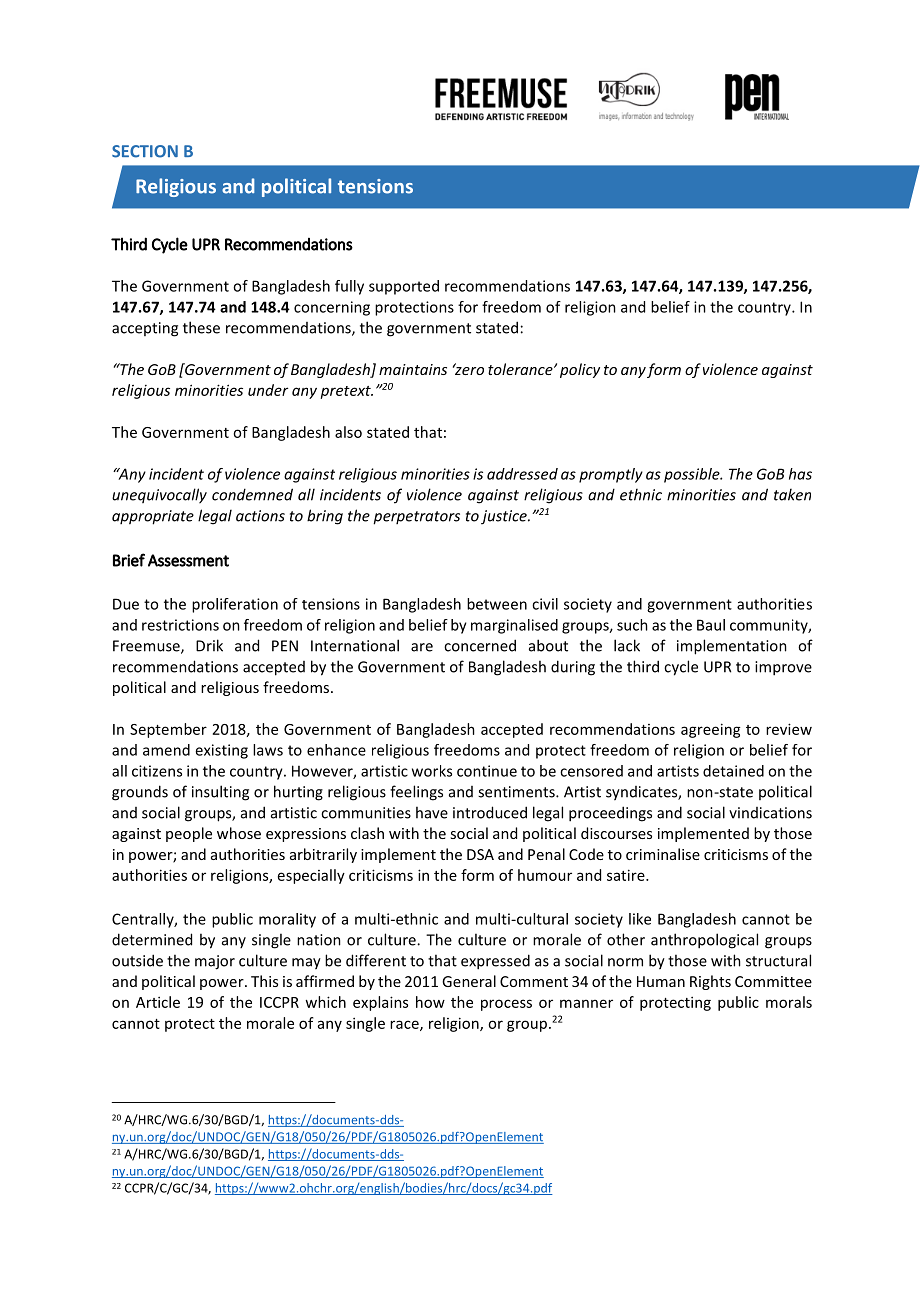 This image has height=1308, width=924. What do you see at coordinates (404, 287) in the image?
I see `supported` at bounding box center [404, 287].
